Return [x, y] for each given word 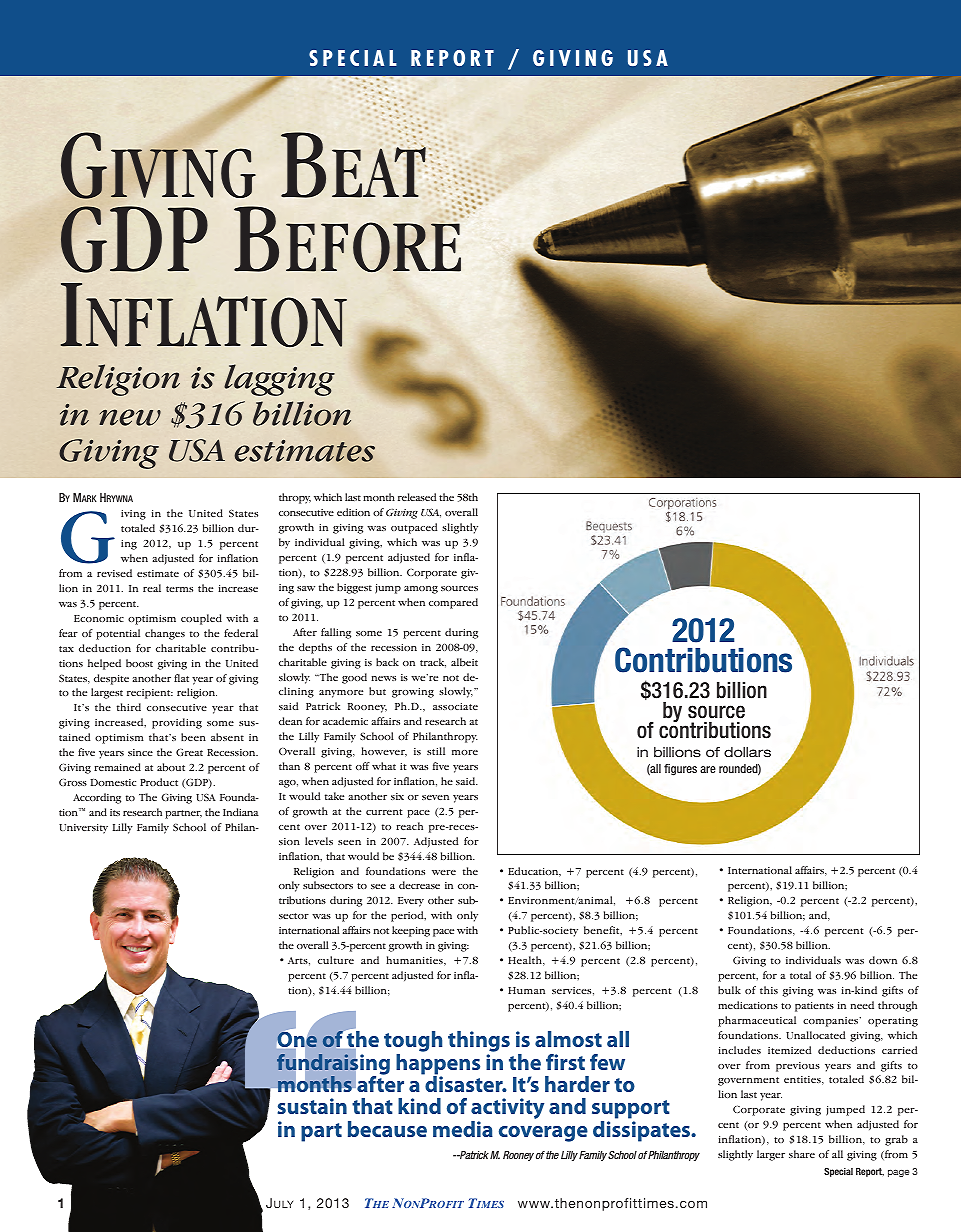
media [463, 1129]
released [417, 497]
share [802, 1154]
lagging [279, 380]
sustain [312, 1106]
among [421, 590]
